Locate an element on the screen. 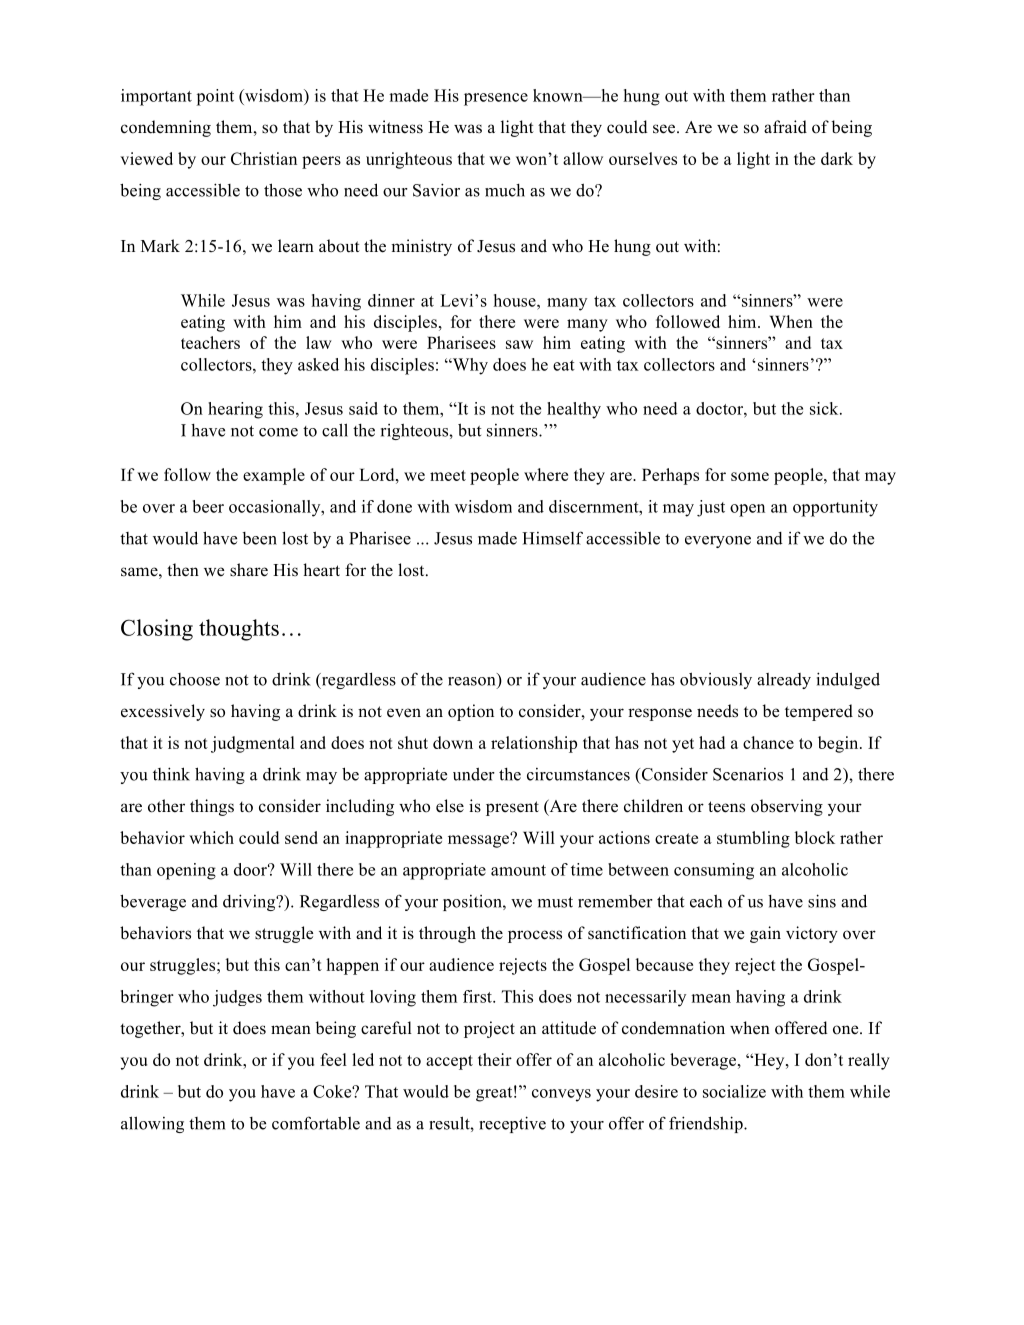 This screenshot has width=1024, height=1325. afraid is located at coordinates (785, 127).
